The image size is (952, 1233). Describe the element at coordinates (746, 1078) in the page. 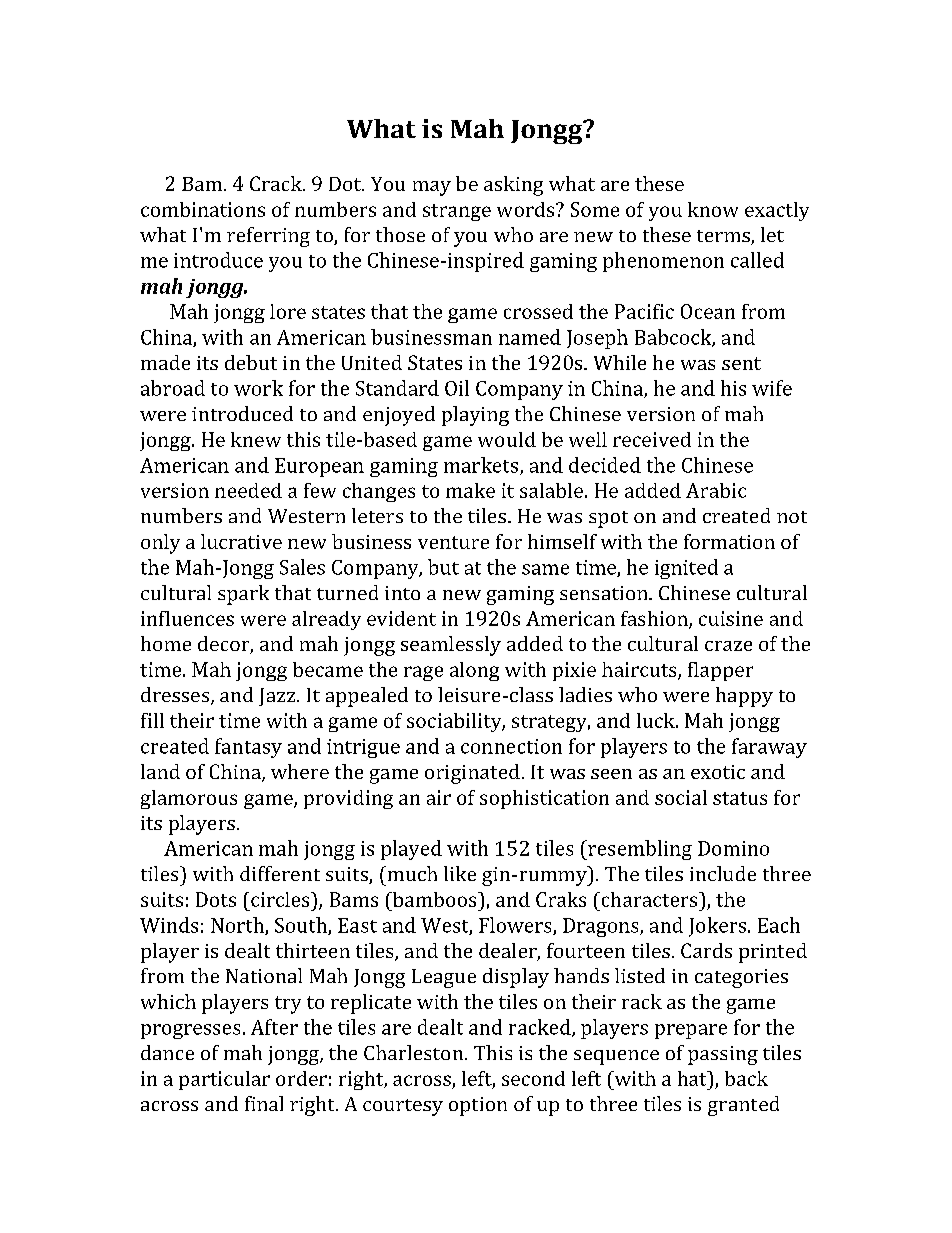

I see `back` at that location.
